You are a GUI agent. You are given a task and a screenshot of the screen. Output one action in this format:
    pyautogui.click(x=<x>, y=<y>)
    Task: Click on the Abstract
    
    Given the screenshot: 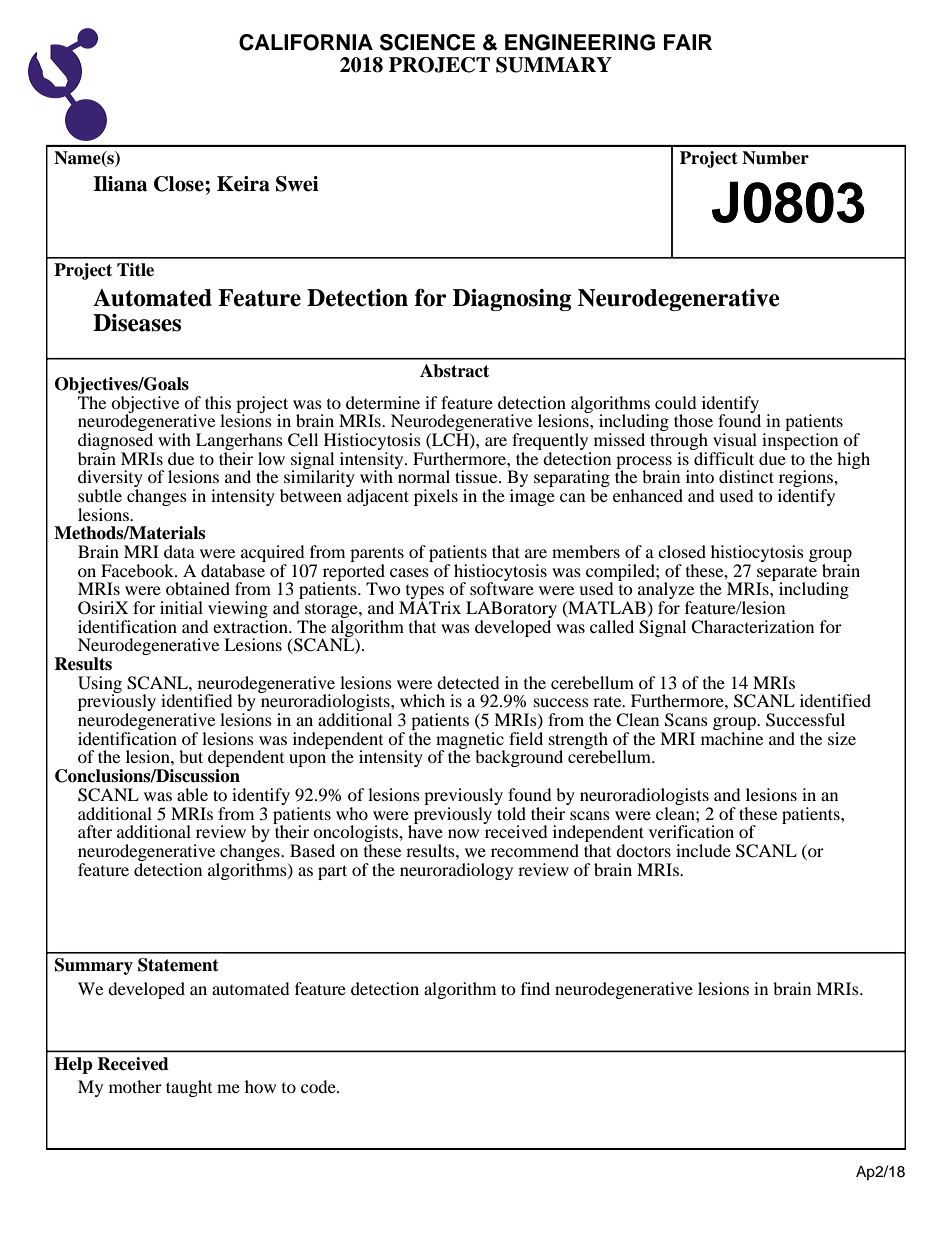 What is the action you would take?
    pyautogui.click(x=454, y=371)
